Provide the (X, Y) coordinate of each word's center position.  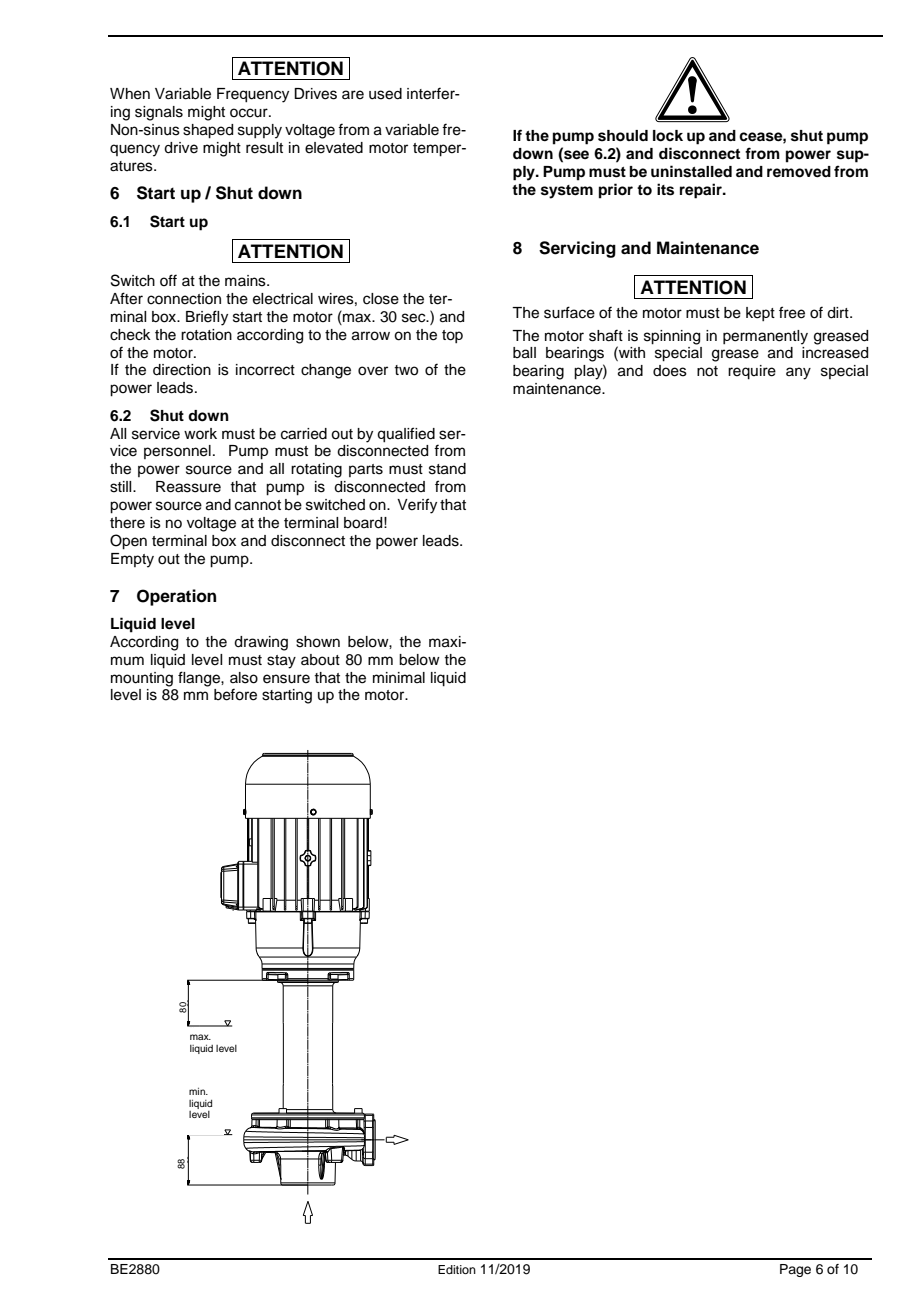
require (752, 372)
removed (799, 172)
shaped (208, 131)
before (235, 694)
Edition (457, 1269)
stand (447, 469)
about (320, 660)
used (385, 94)
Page (795, 1270)
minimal (399, 677)
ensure (286, 679)
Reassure (188, 487)
